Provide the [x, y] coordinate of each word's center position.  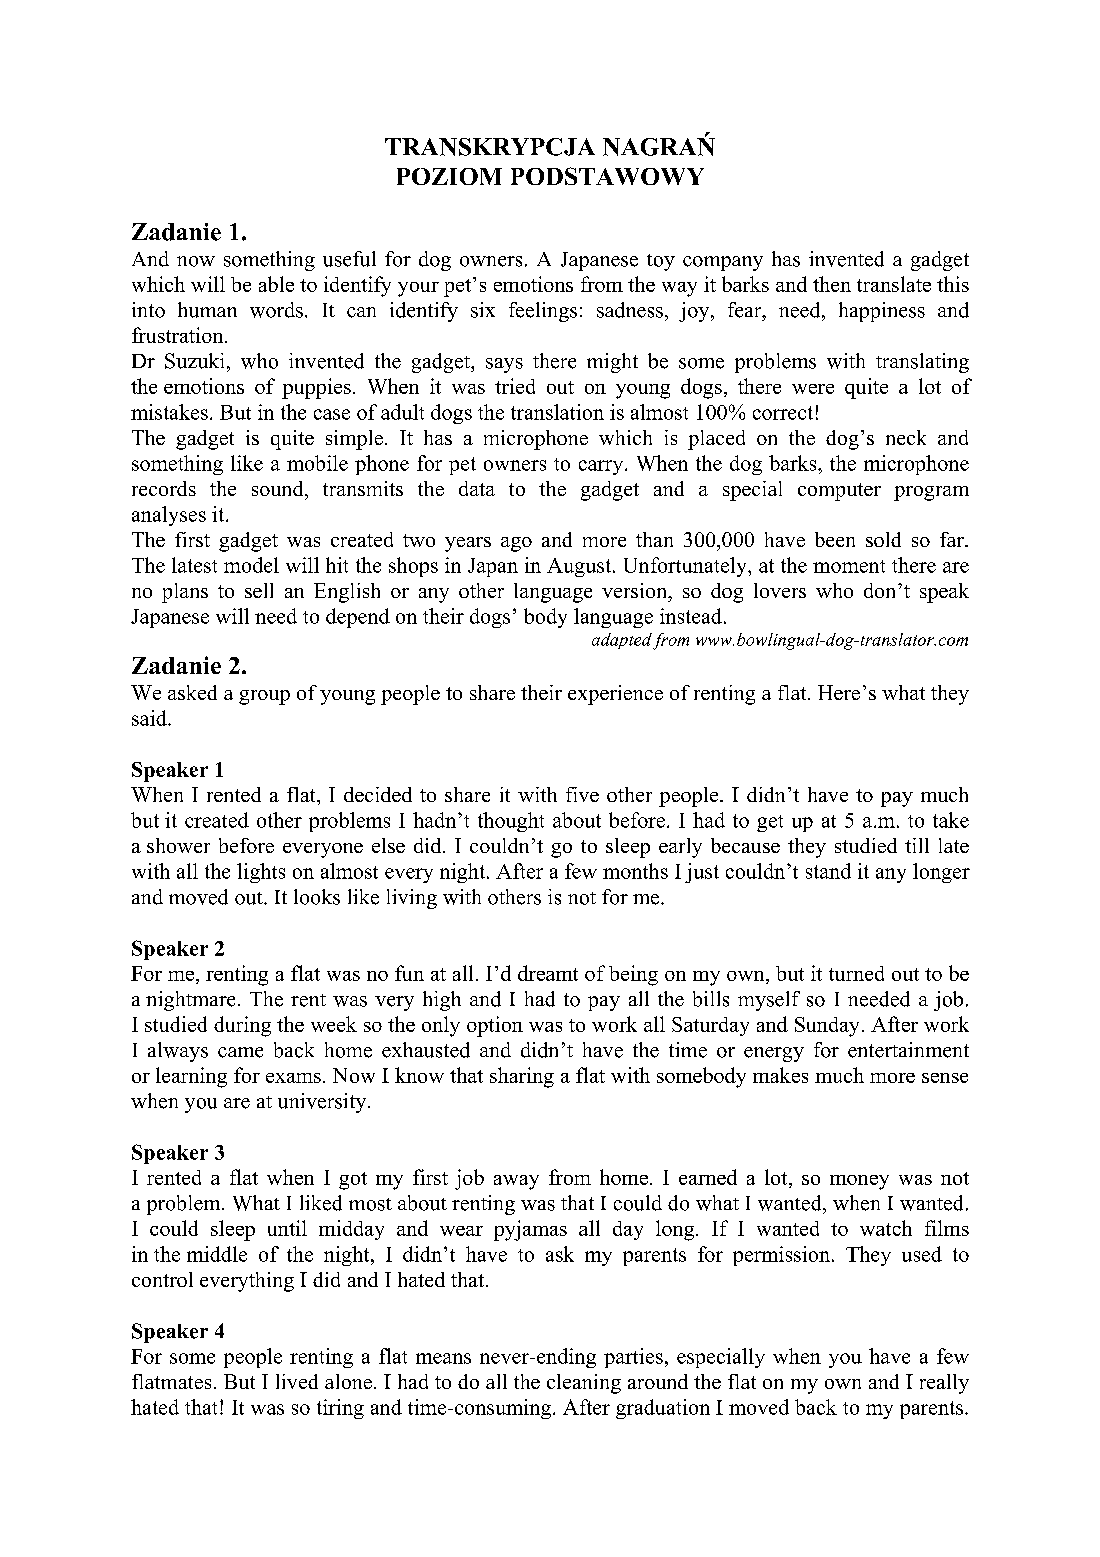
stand [828, 871]
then [832, 284]
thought [511, 822]
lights [261, 873]
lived [297, 1381]
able [276, 284]
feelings [543, 312]
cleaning [584, 1384]
